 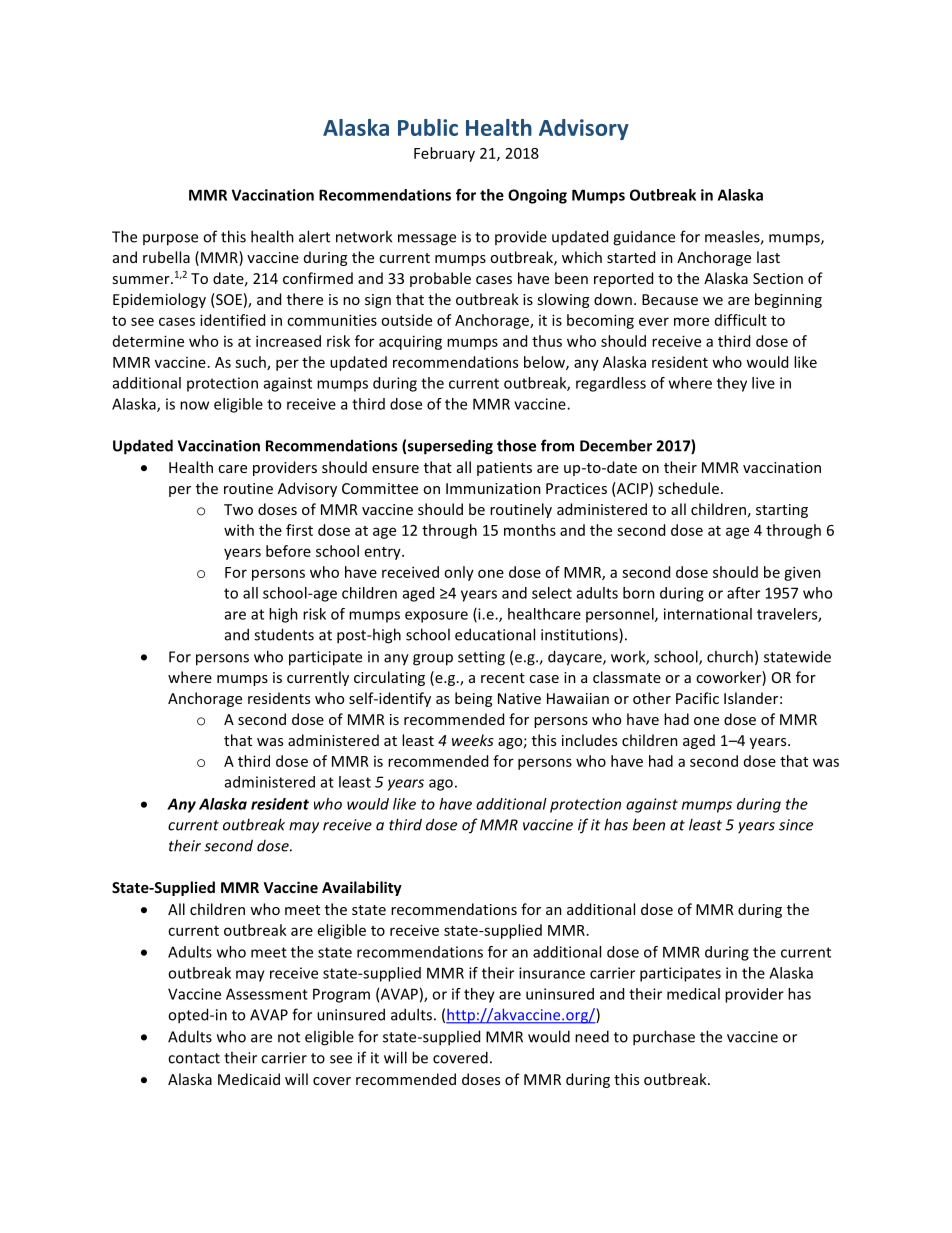 I want to click on exposure, so click(x=436, y=617).
